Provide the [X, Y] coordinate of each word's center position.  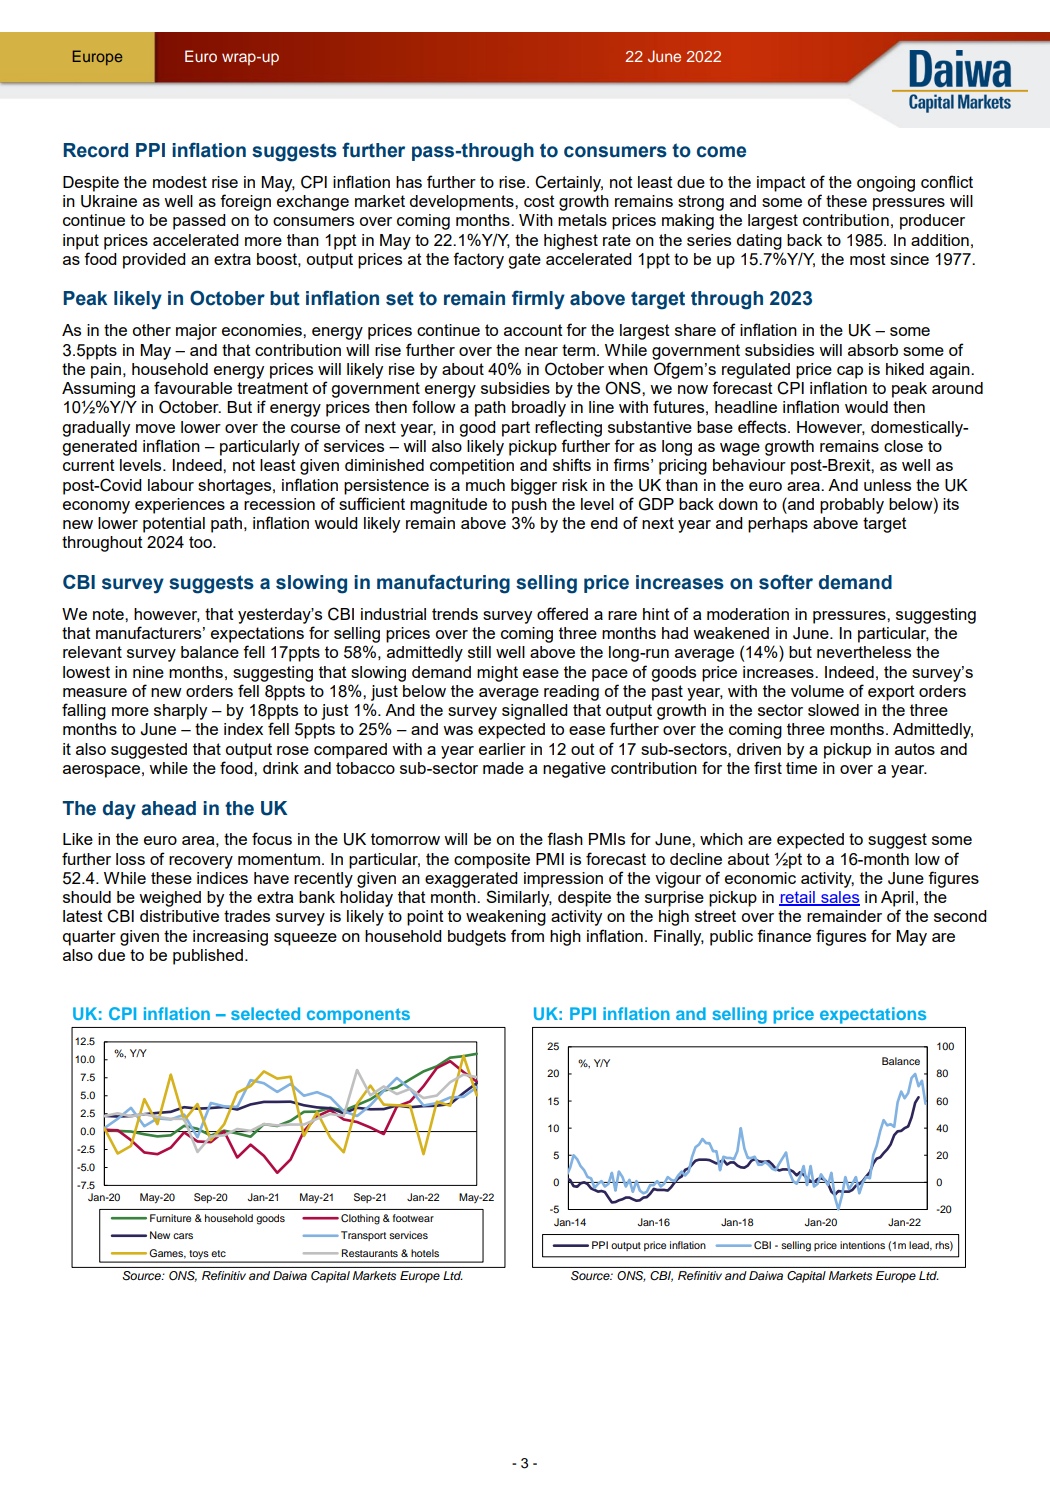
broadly [539, 409]
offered [562, 613]
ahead [168, 808]
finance [784, 935]
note [109, 614]
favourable [193, 387]
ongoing [886, 184]
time [801, 768]
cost [539, 201]
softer [786, 582]
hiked [905, 369]
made [503, 768]
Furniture [170, 1218]
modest [180, 182]
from [527, 935]
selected [265, 1013]
